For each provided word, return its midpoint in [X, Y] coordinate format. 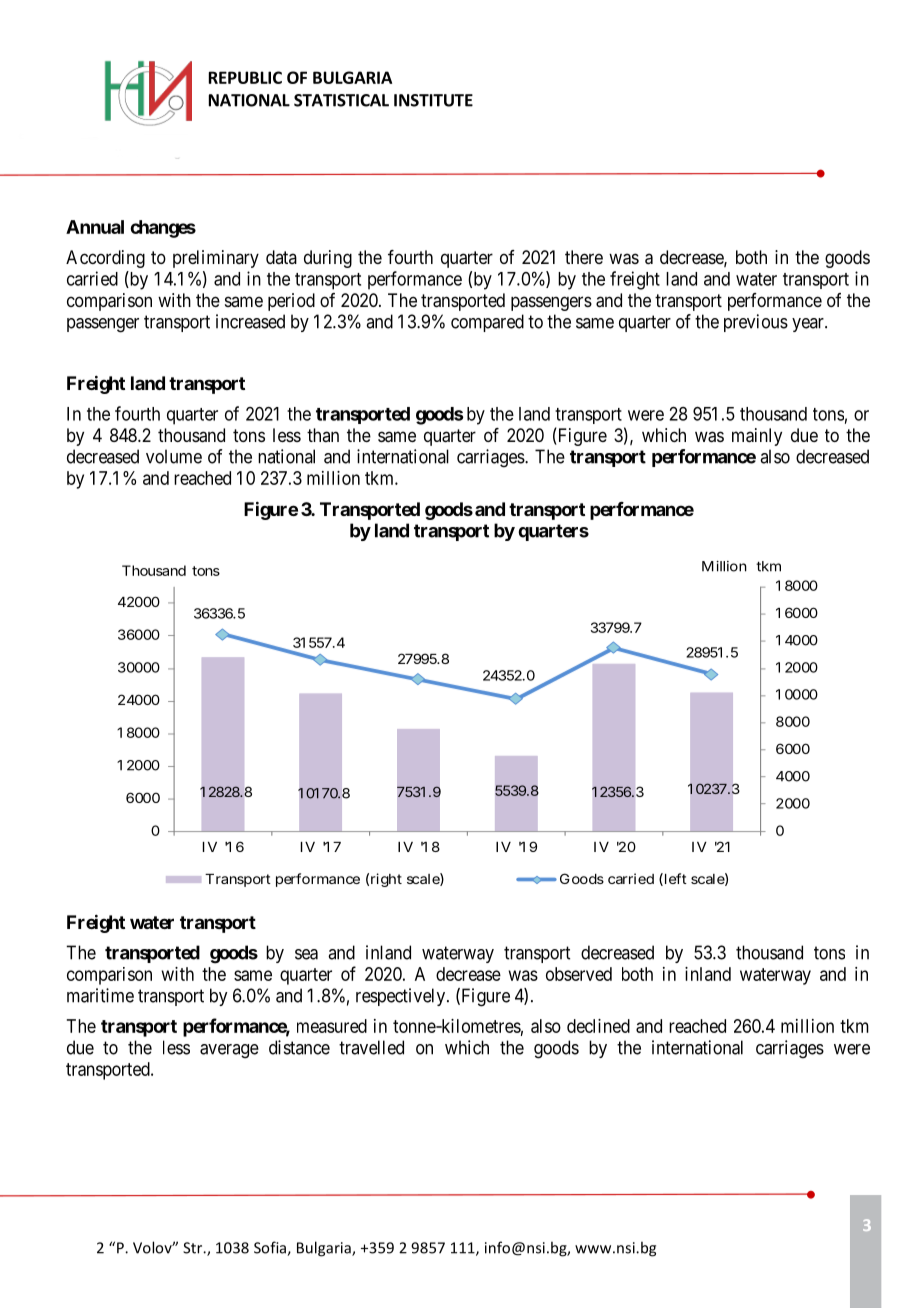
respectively [402, 997]
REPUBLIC [245, 77]
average [229, 1051]
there [584, 257]
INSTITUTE [433, 100]
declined [598, 1026]
